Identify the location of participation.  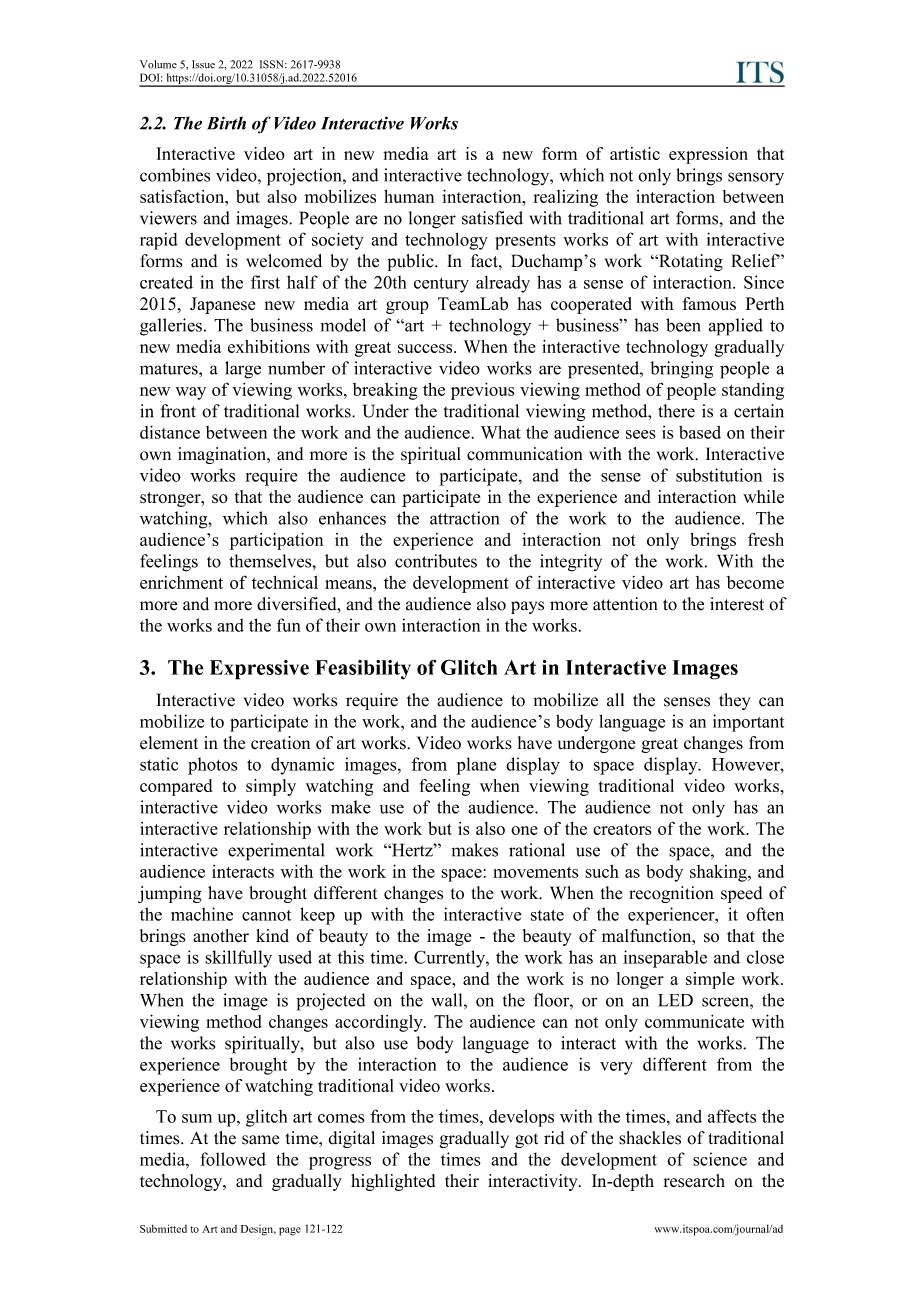
(276, 541).
